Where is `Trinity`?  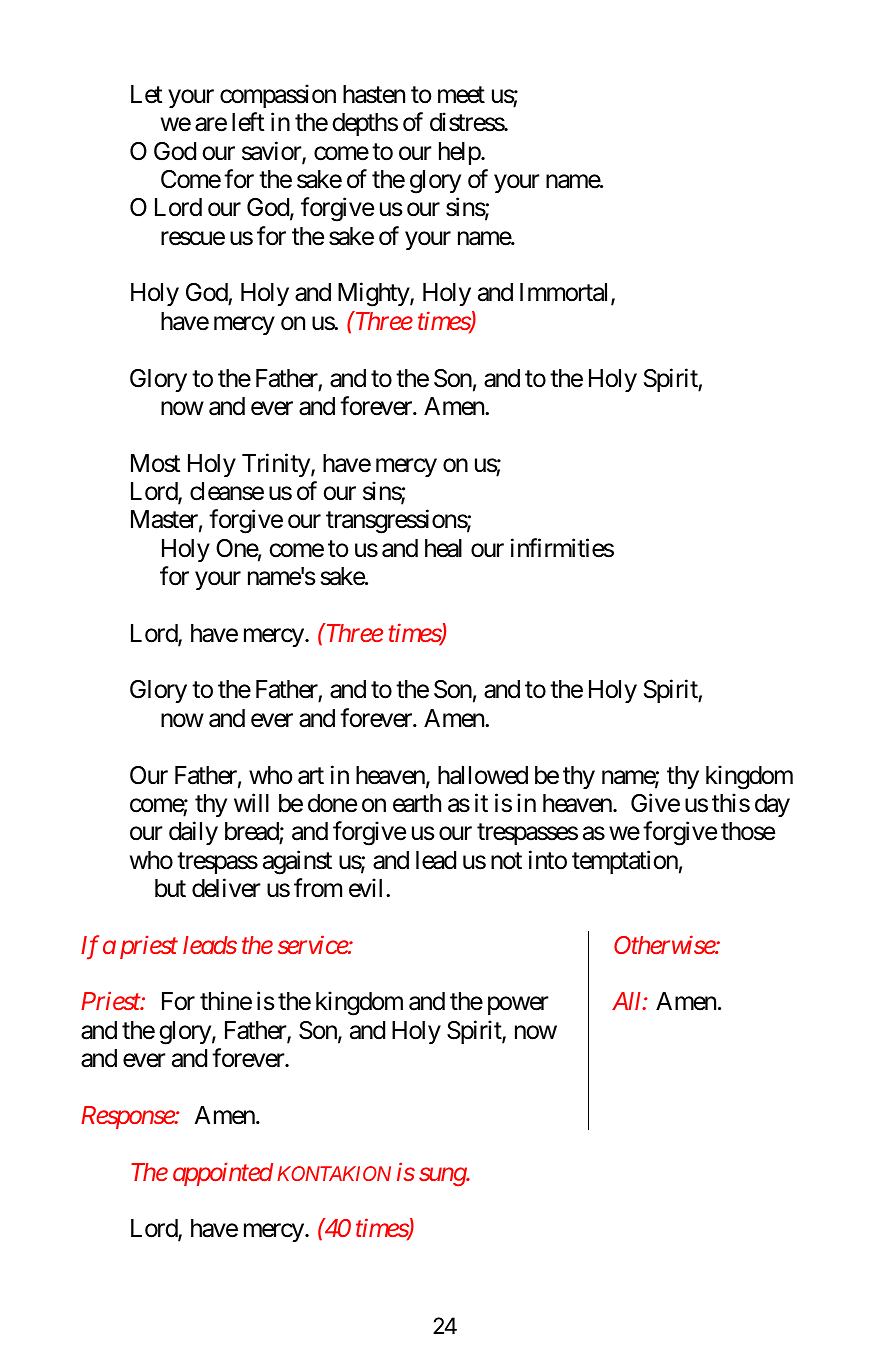
Trinity is located at coordinates (276, 465).
